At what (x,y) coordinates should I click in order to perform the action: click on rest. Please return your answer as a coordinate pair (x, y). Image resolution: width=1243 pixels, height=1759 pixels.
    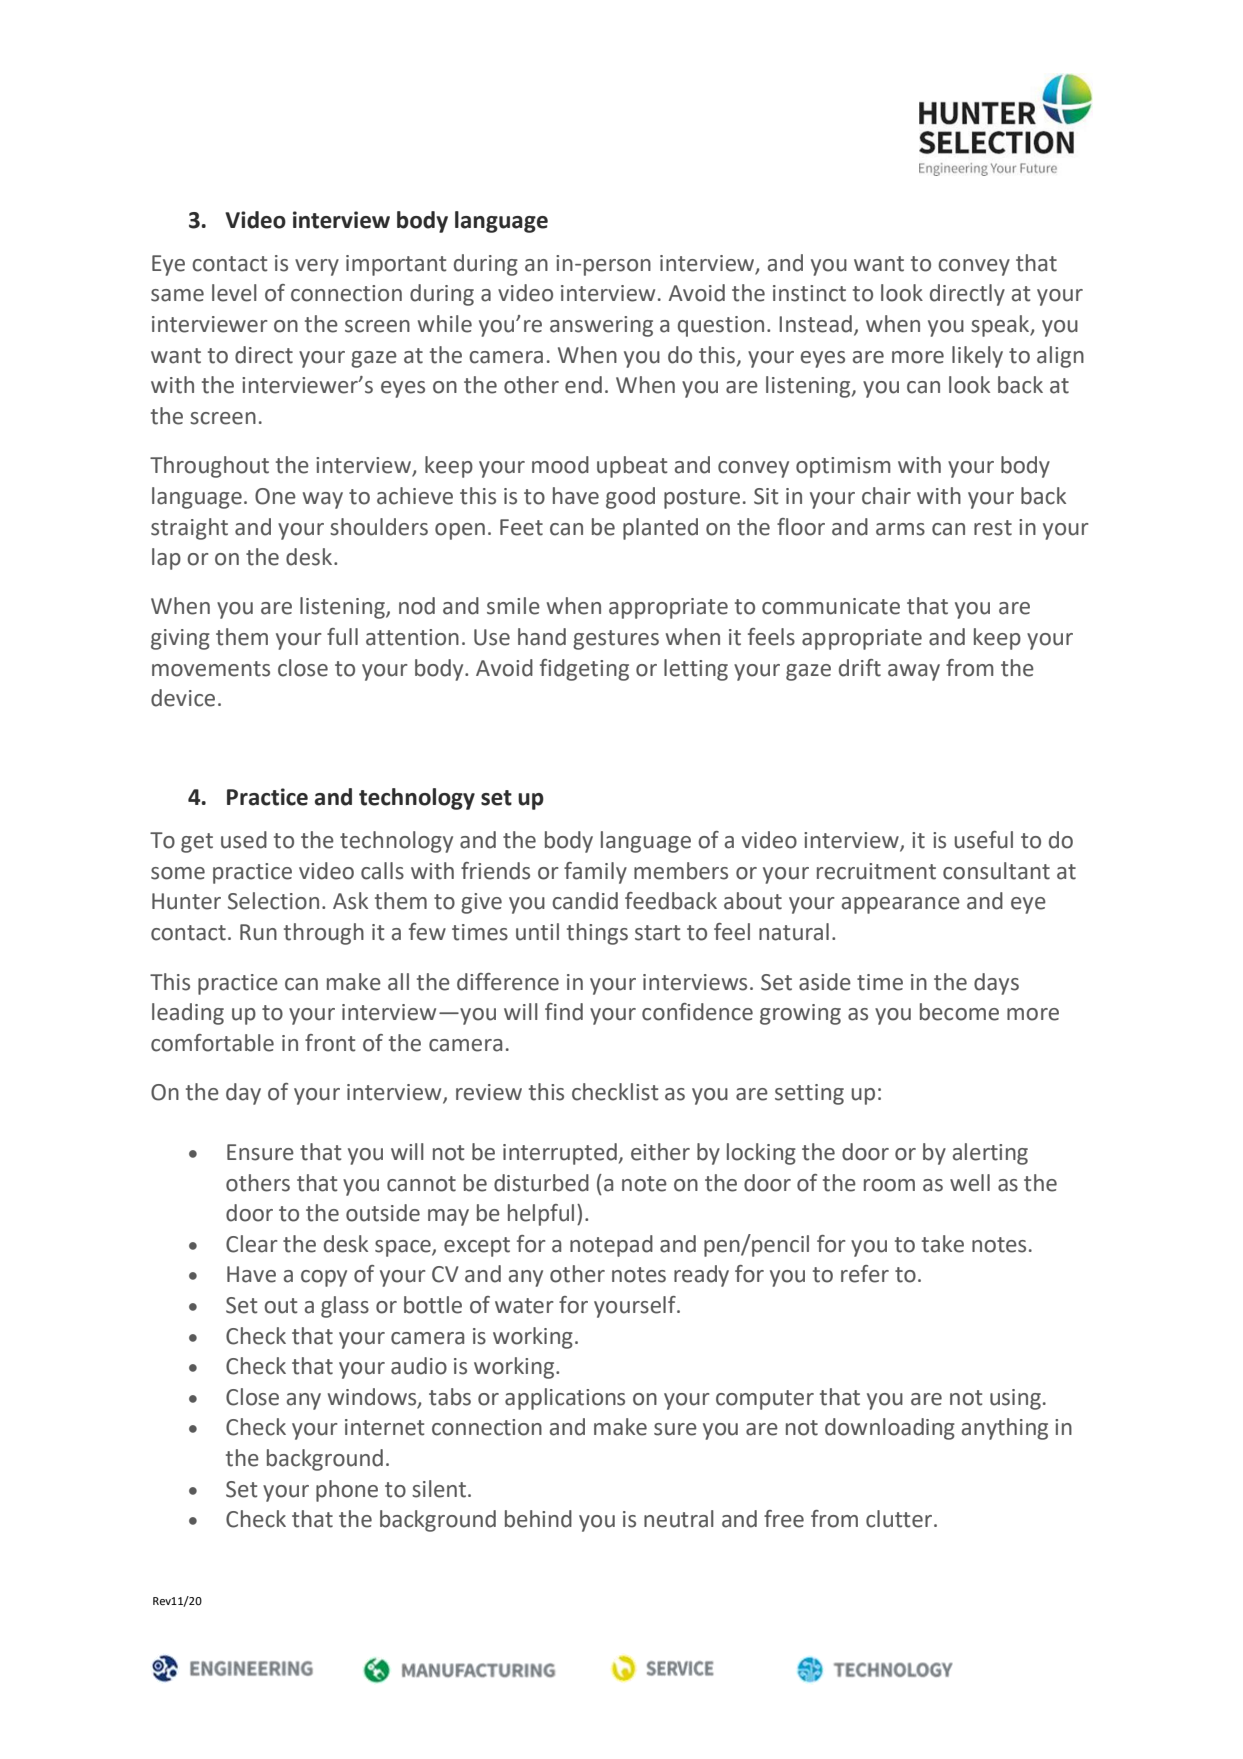
    Looking at the image, I should click on (993, 528).
